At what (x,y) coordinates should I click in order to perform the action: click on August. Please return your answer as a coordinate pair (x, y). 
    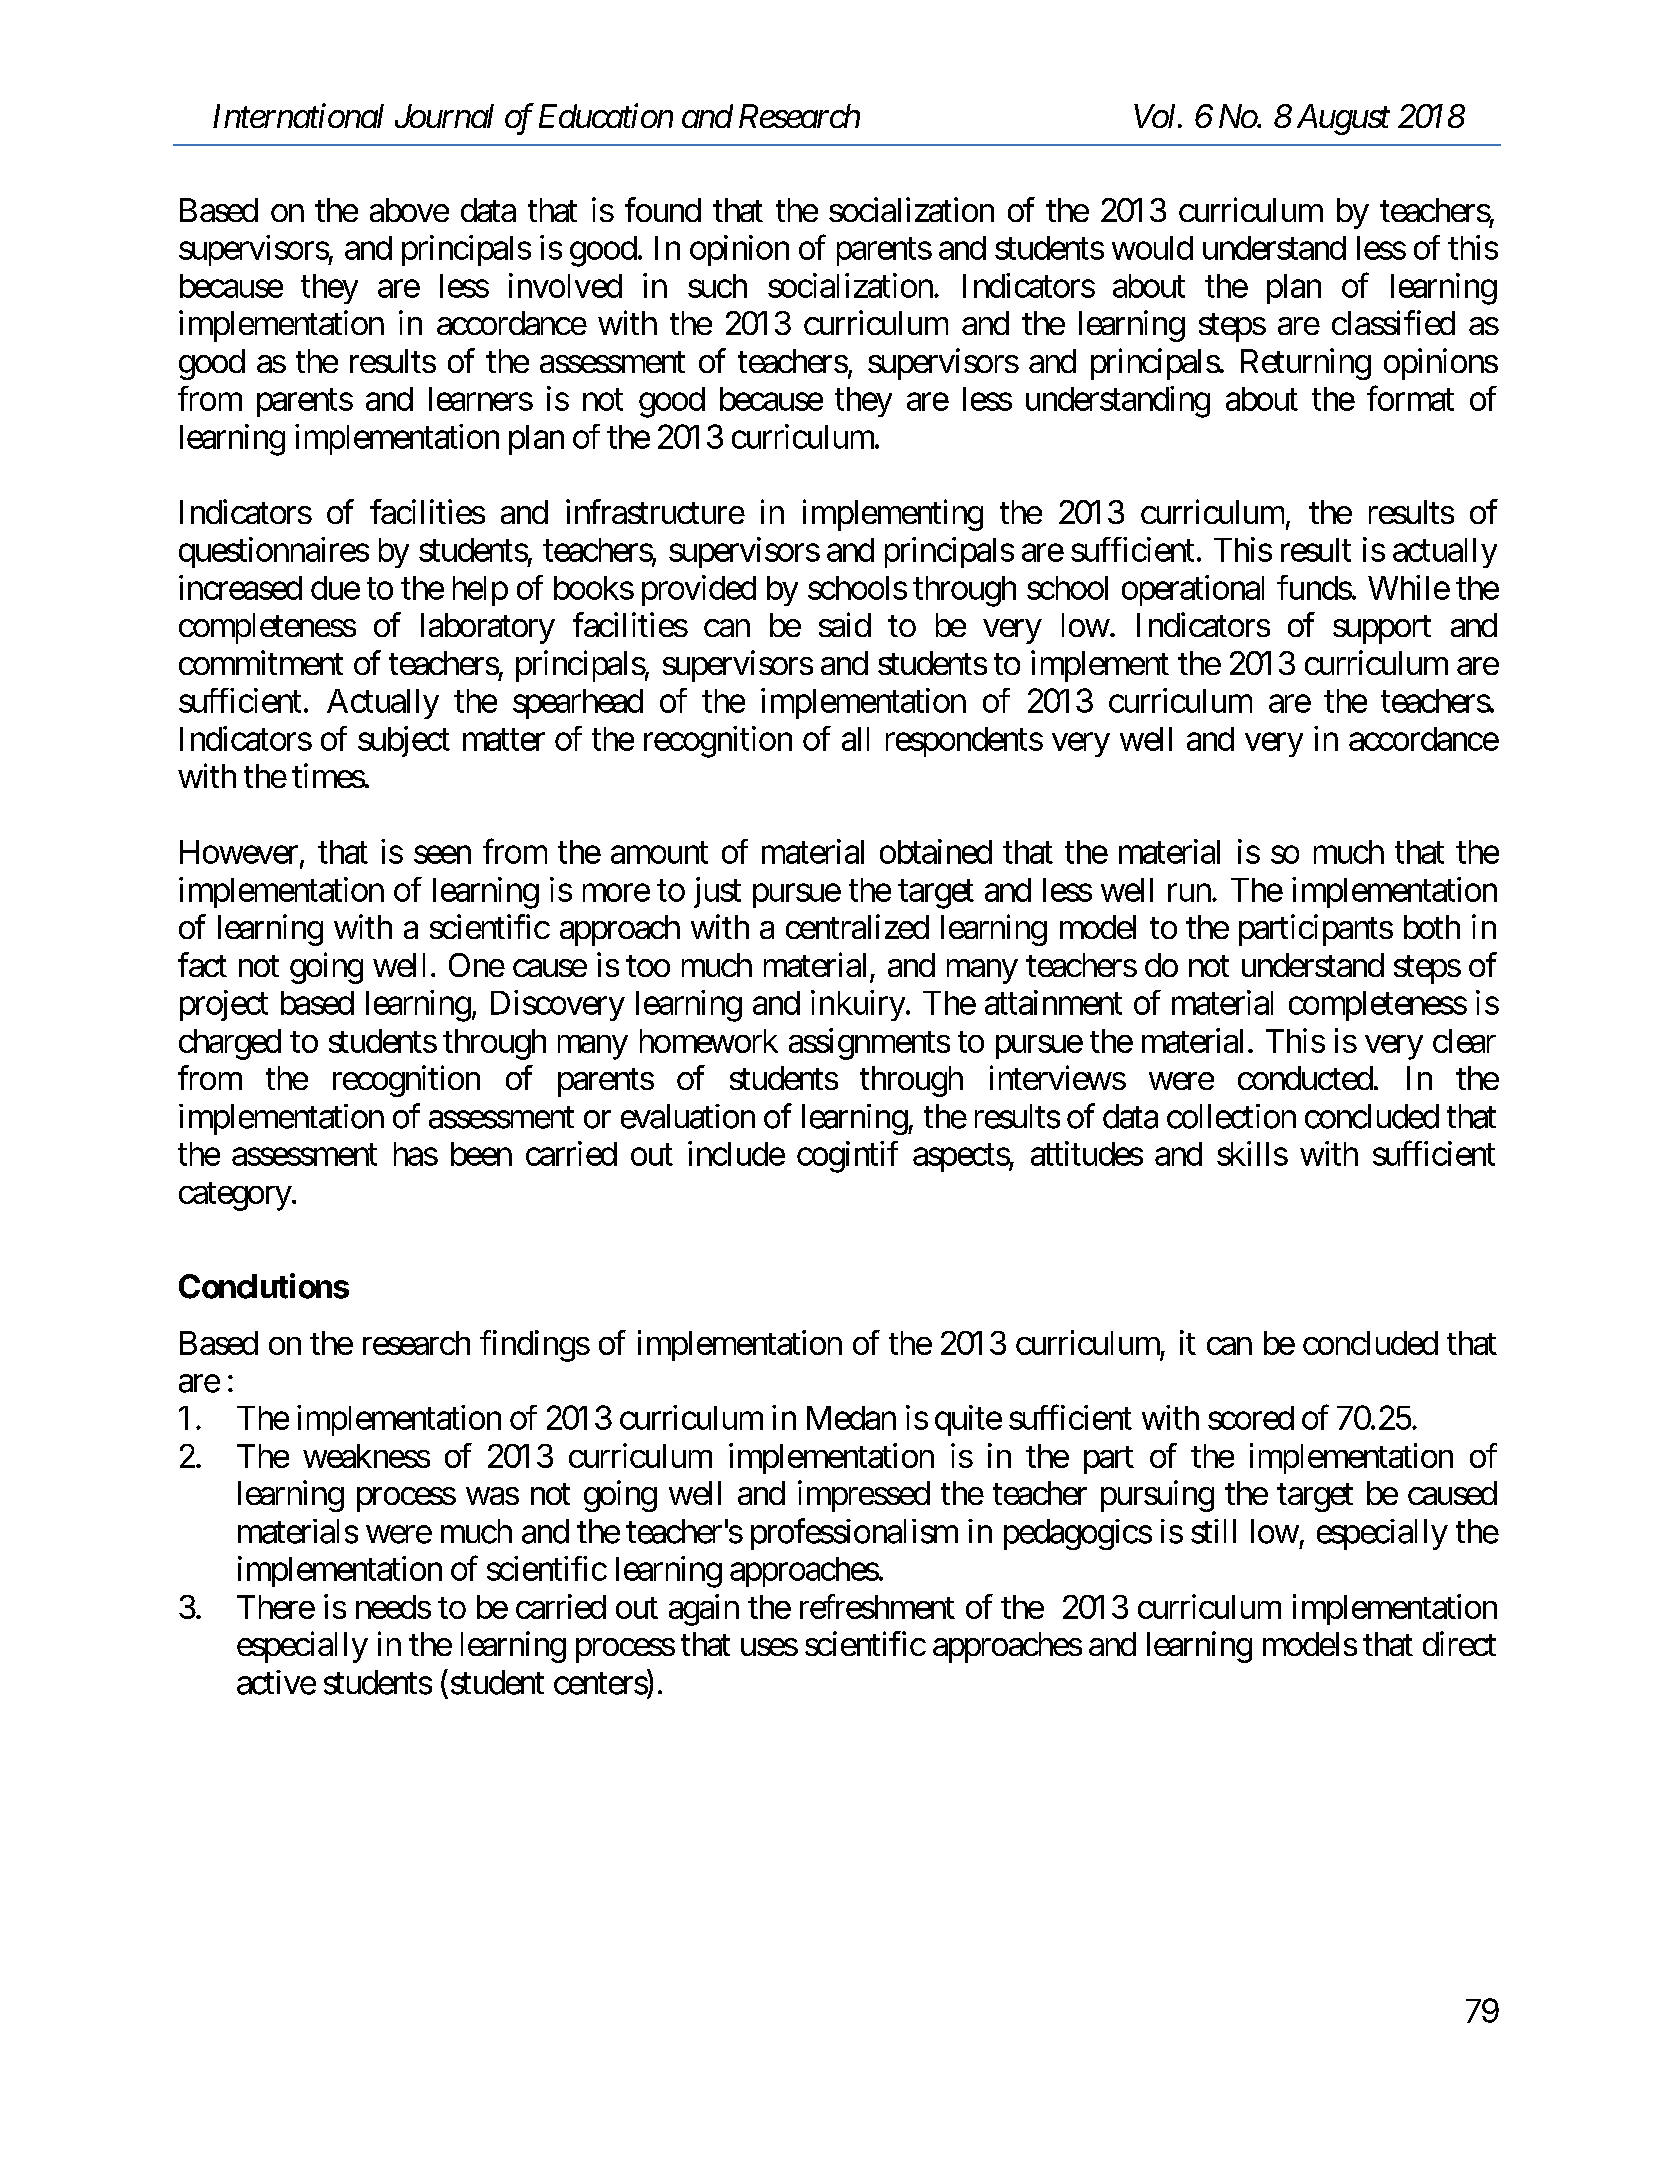
    Looking at the image, I should click on (1343, 119).
